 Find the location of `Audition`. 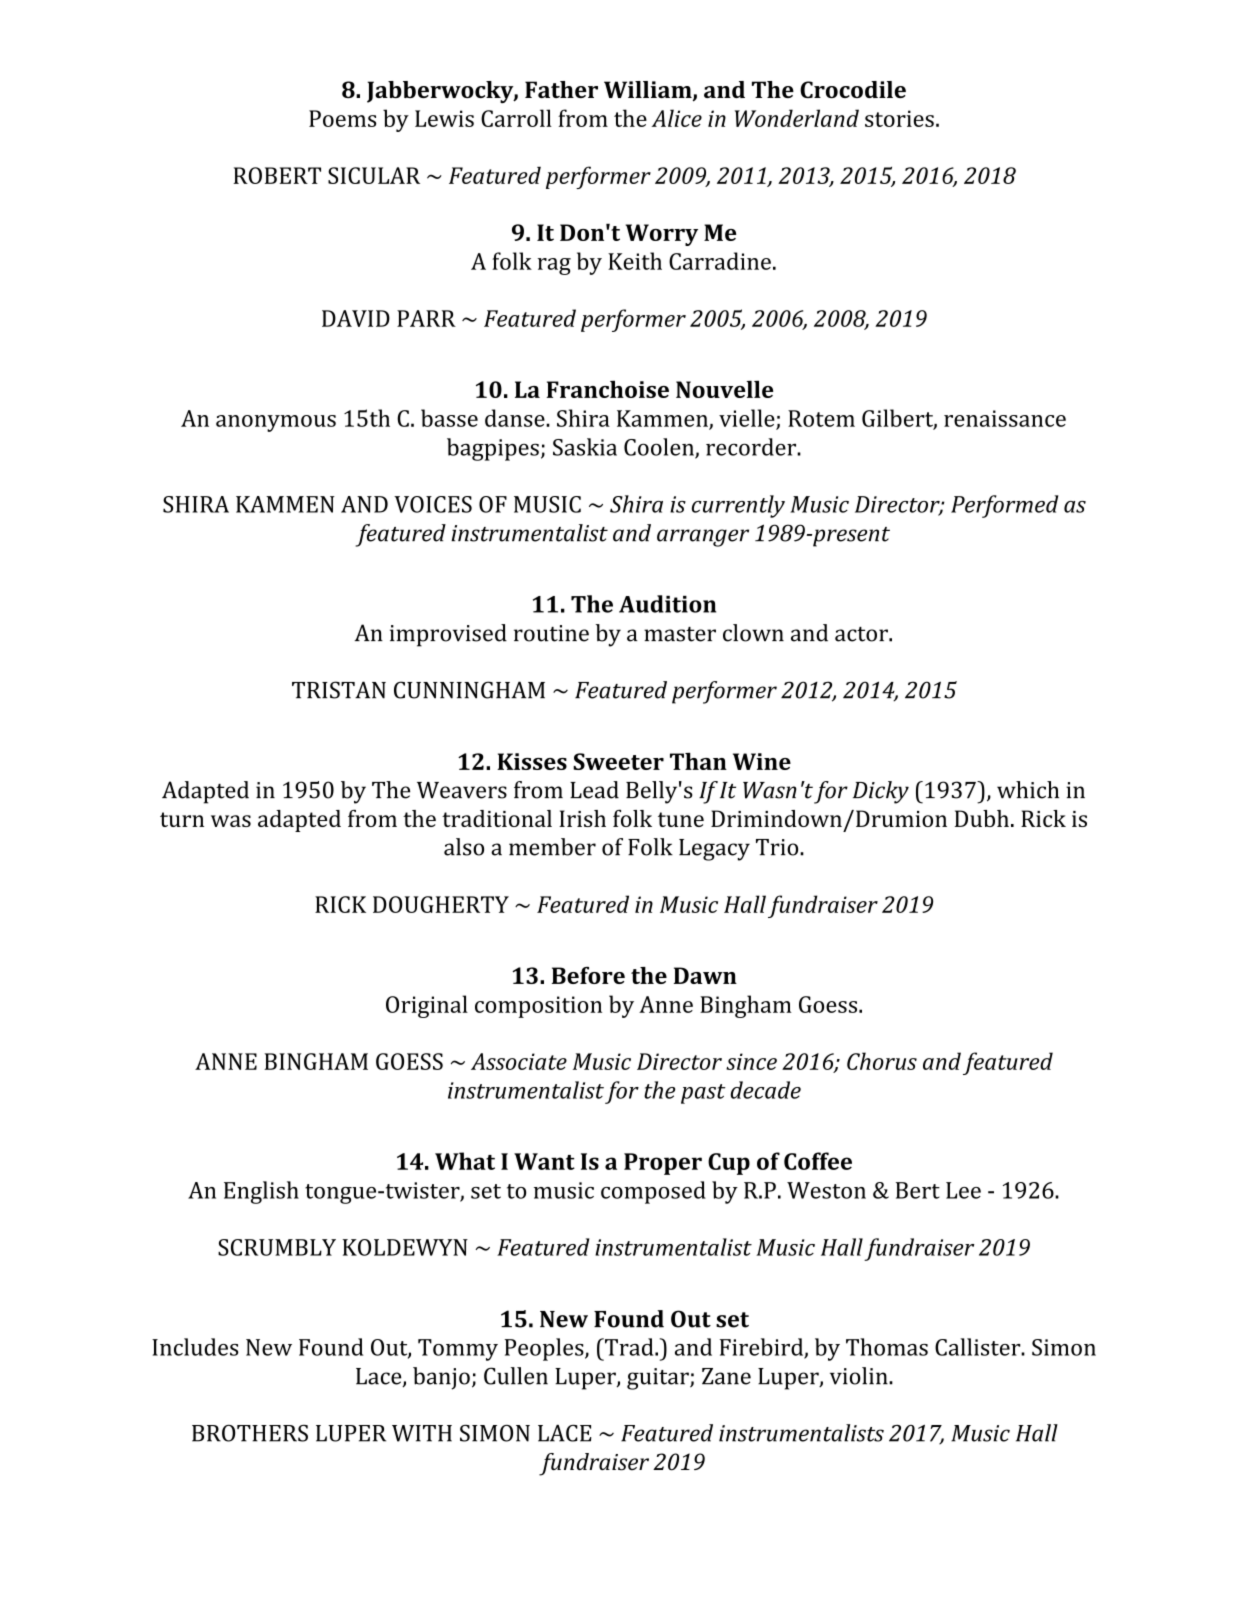

Audition is located at coordinates (667, 604).
